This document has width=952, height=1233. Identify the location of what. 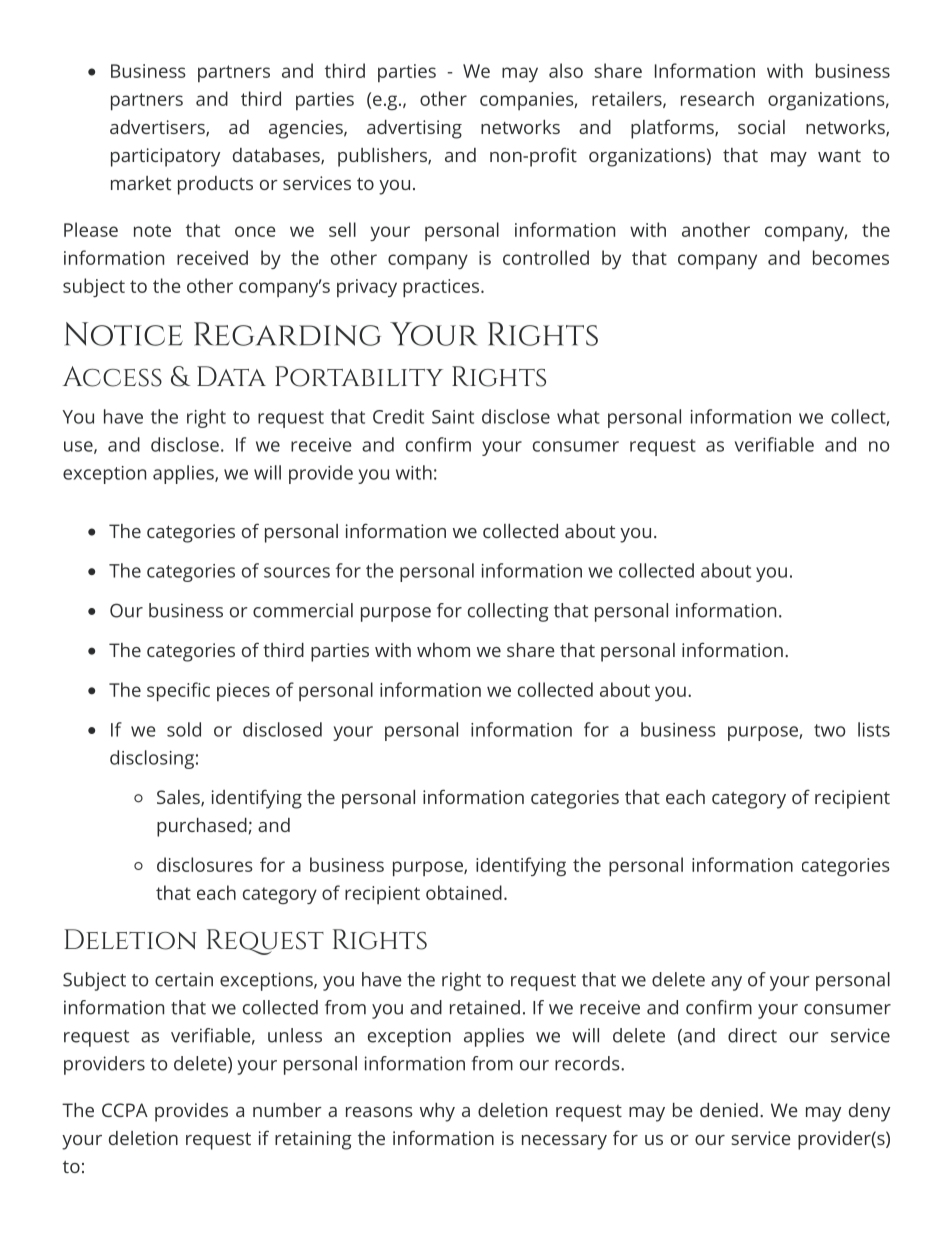
(578, 416).
